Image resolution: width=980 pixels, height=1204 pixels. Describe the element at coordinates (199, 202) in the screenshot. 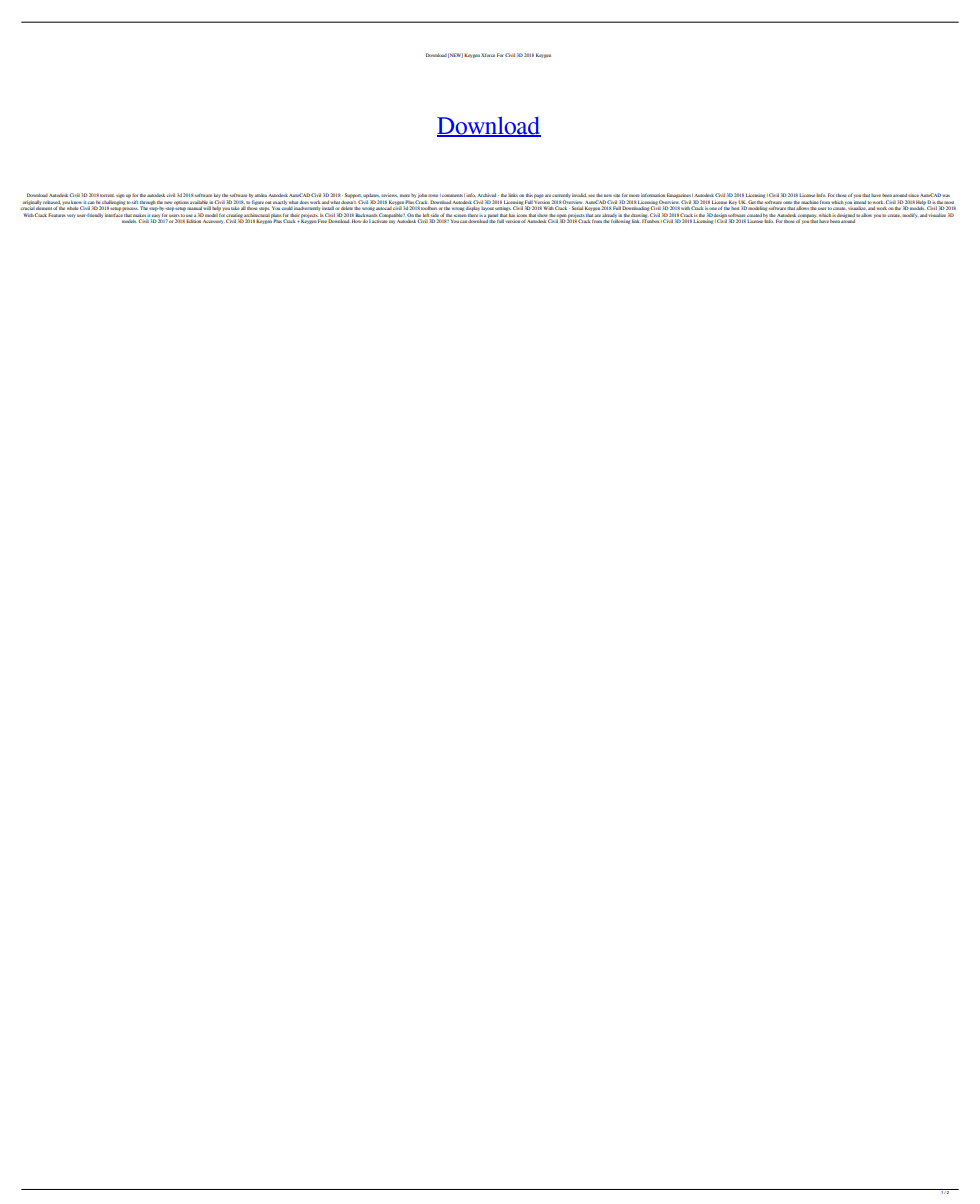

I see `available` at that location.
